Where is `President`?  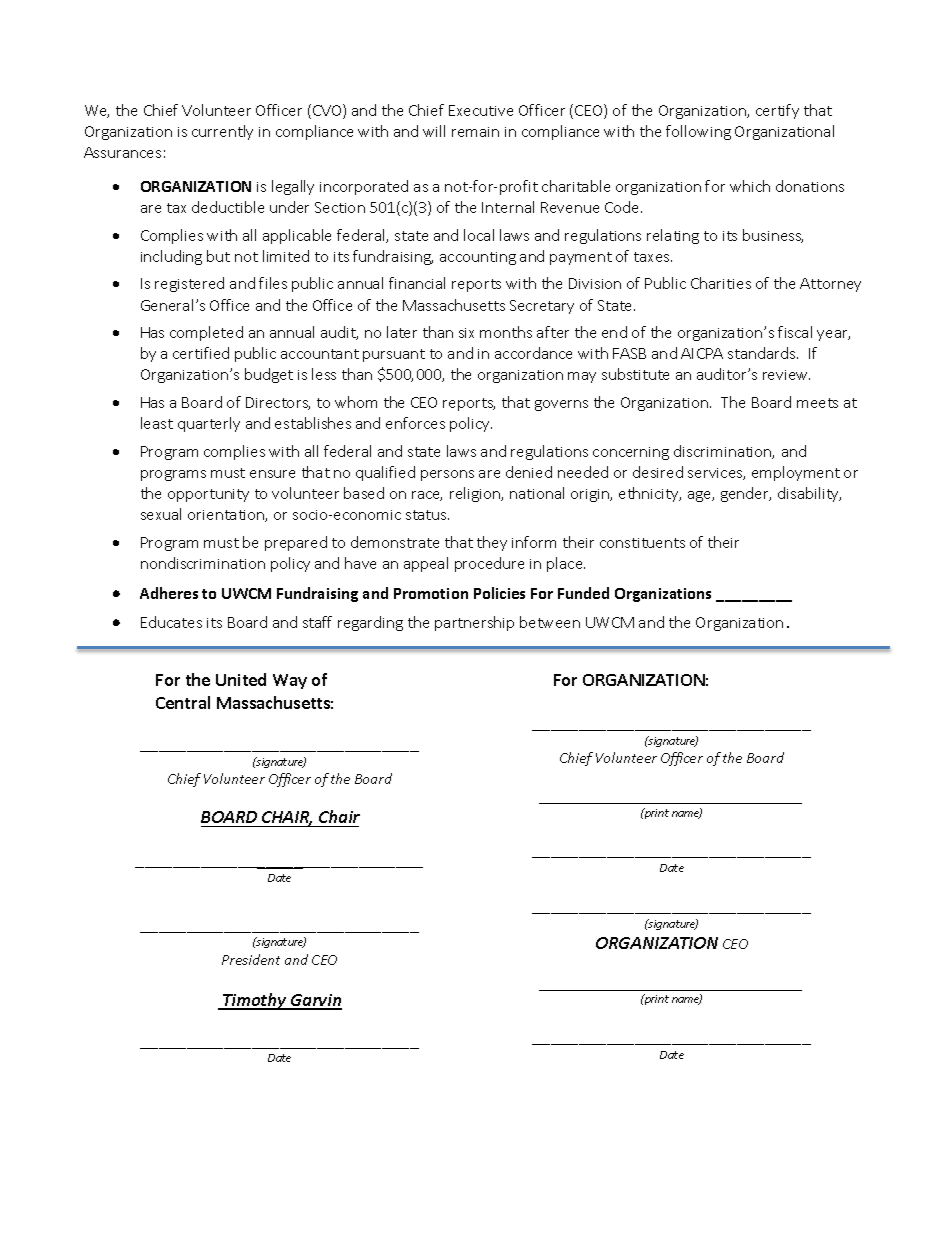 President is located at coordinates (251, 959).
